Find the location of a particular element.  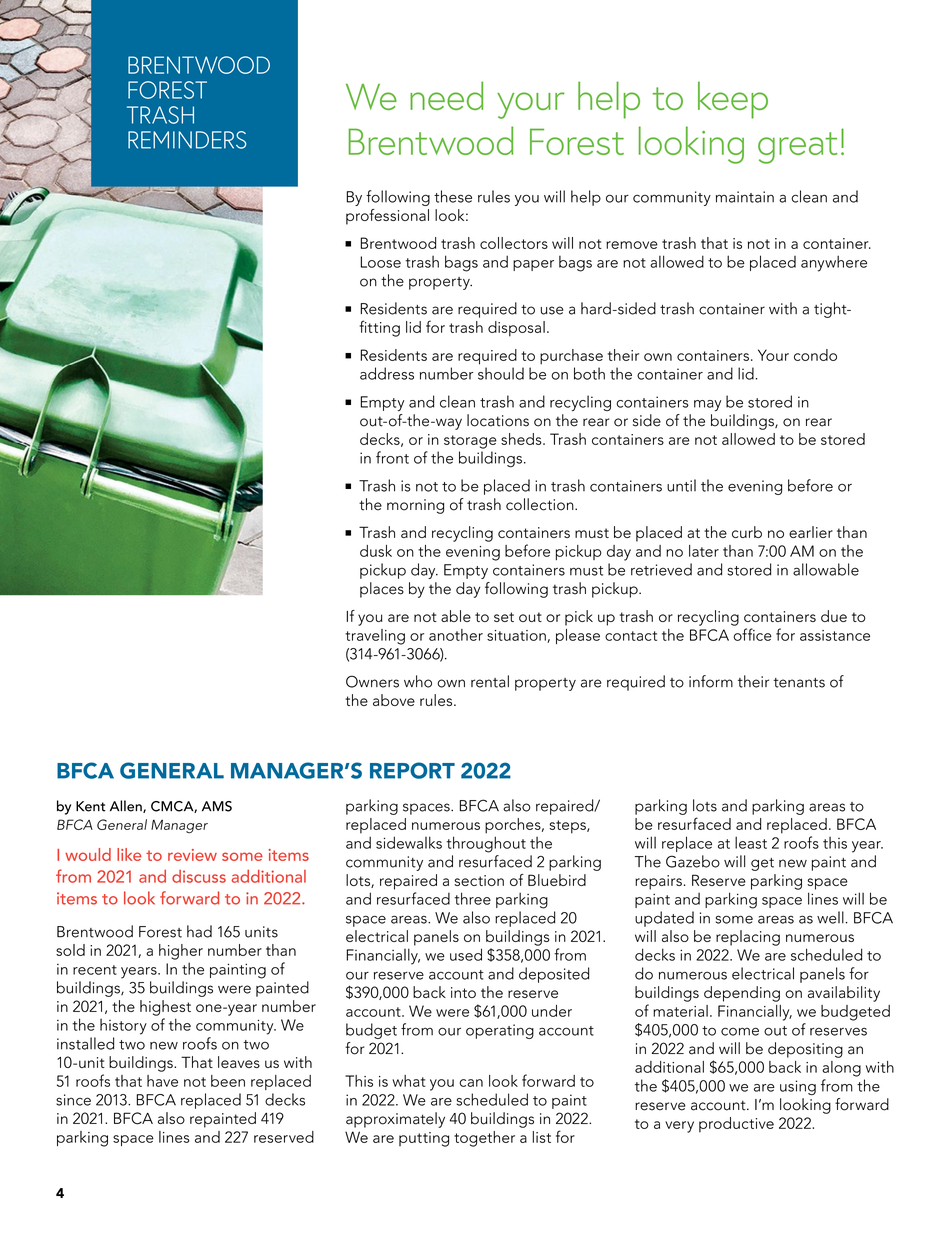

productive is located at coordinates (736, 1125).
